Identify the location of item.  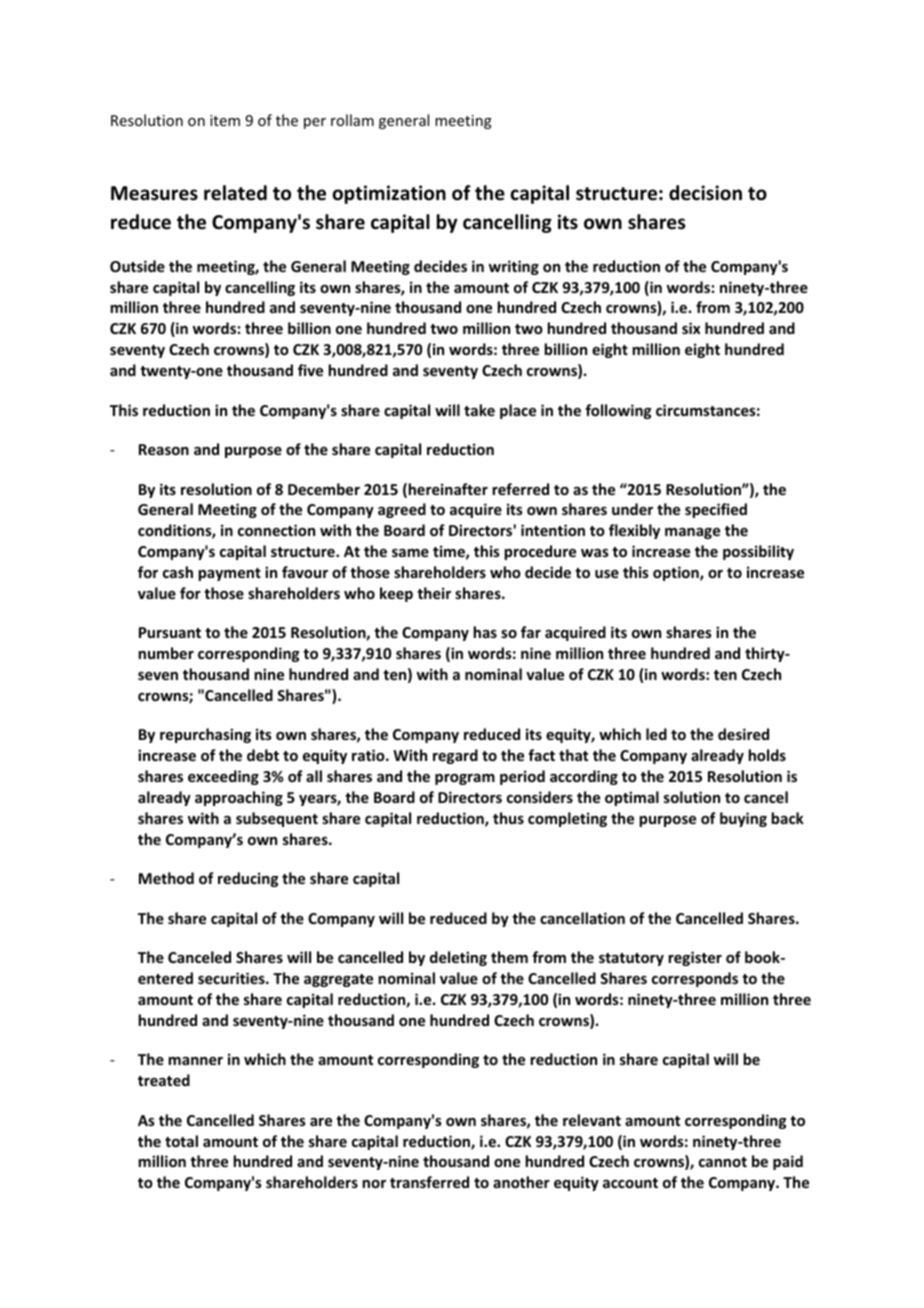
(225, 120).
